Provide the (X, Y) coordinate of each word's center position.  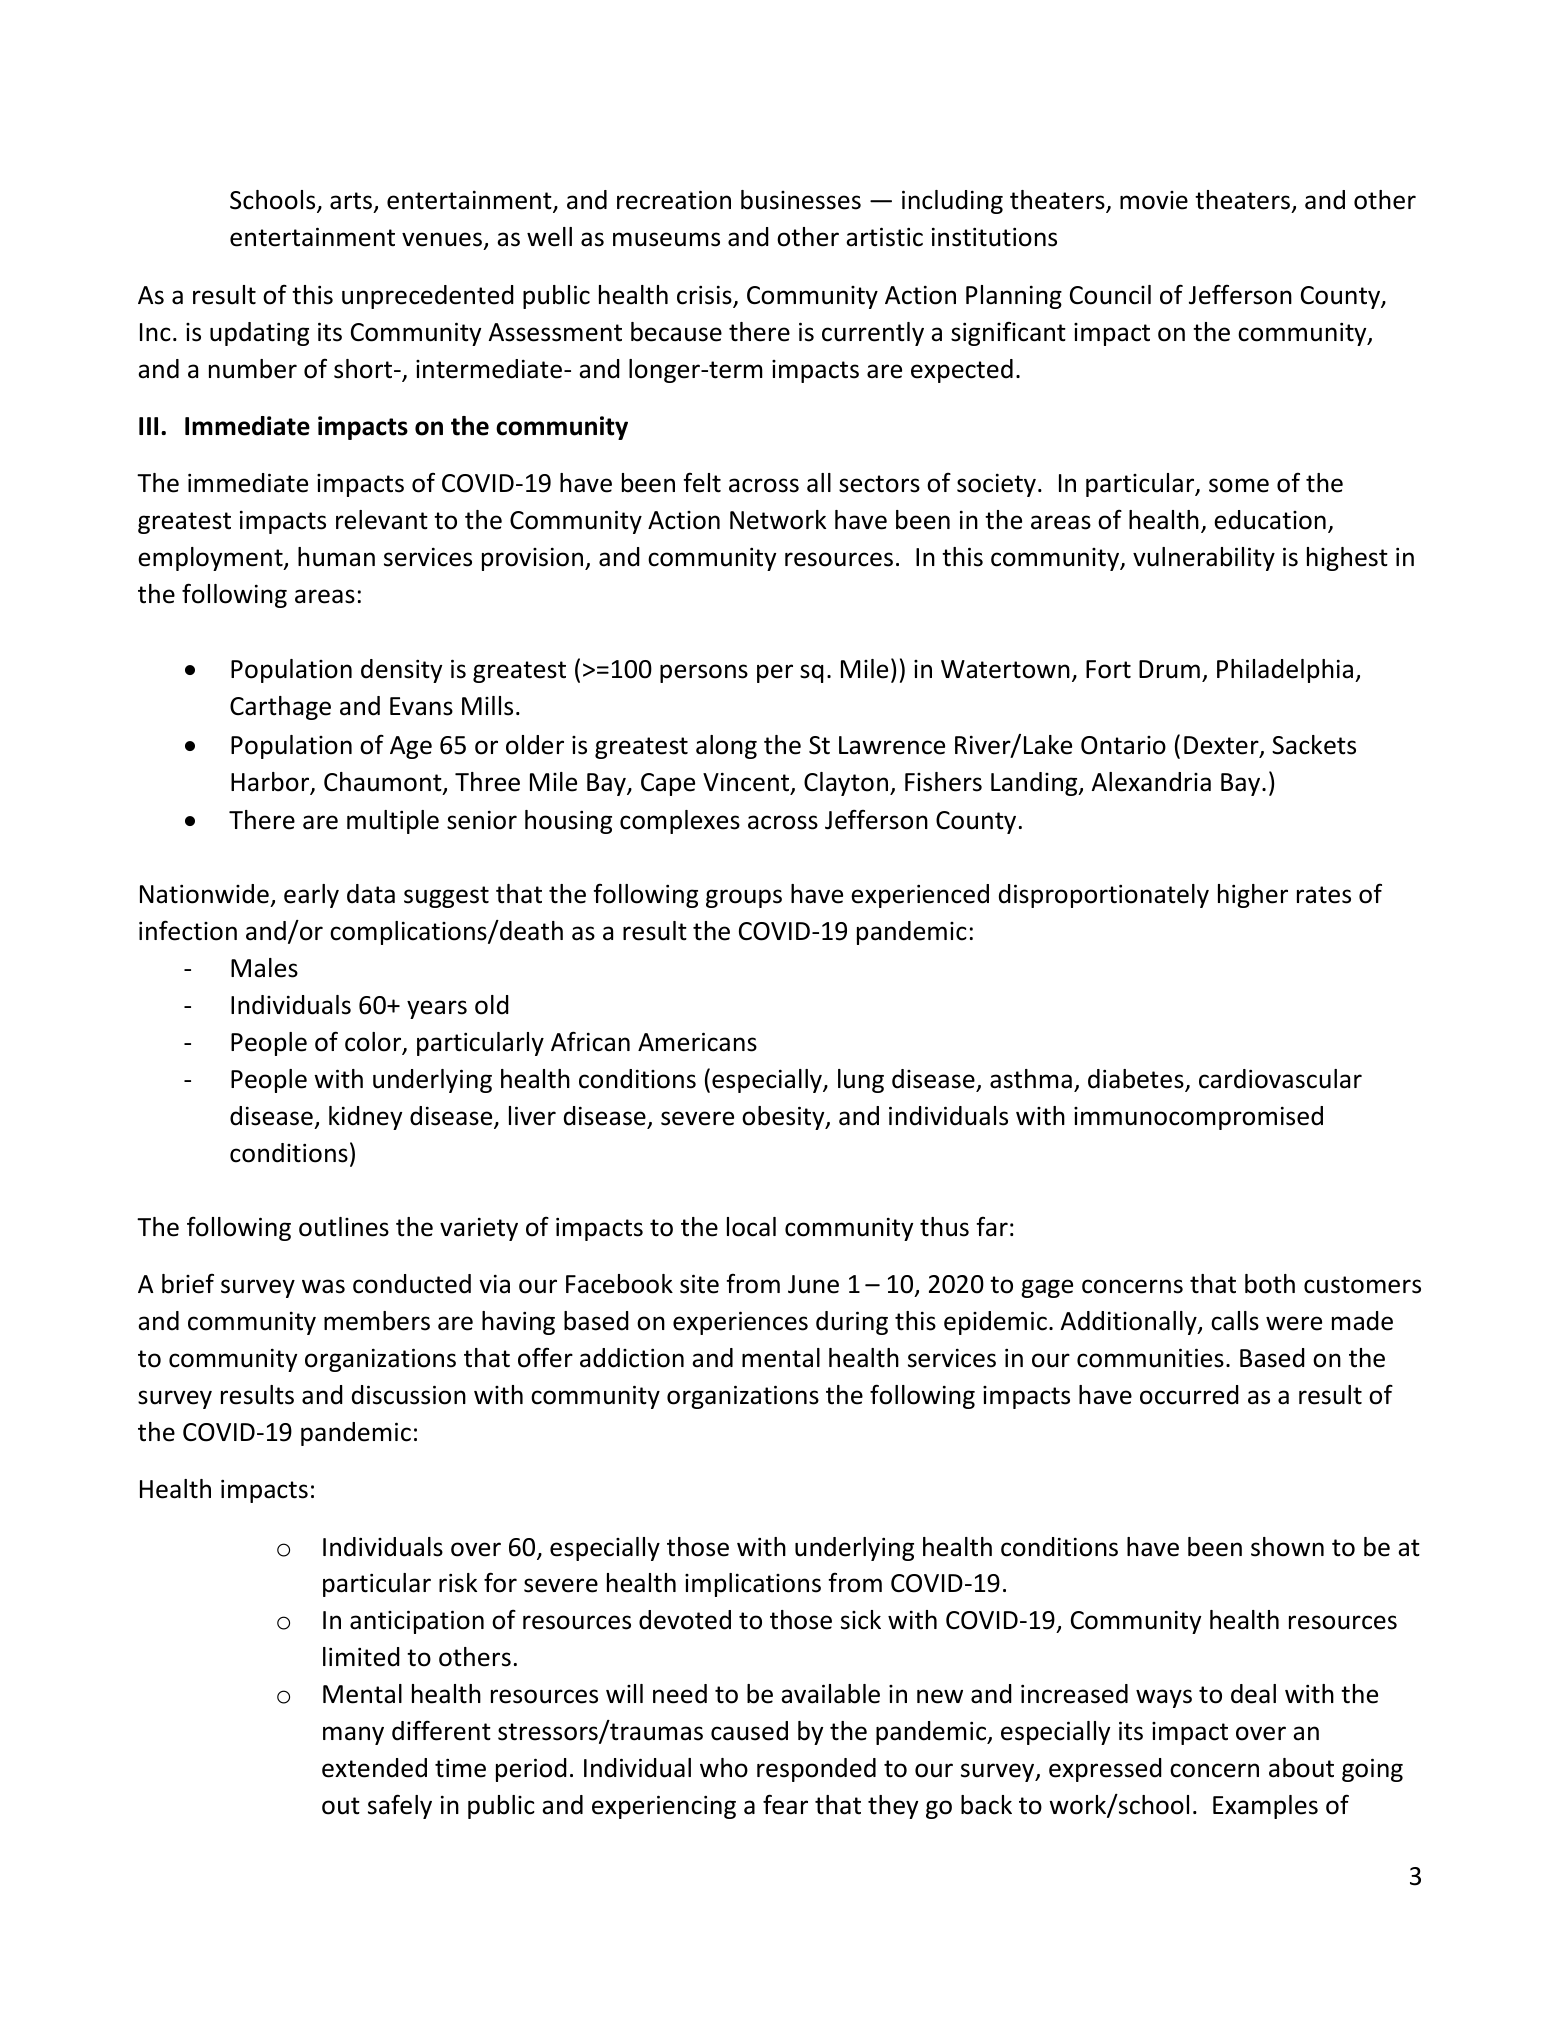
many (353, 1735)
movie (1154, 200)
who (724, 1768)
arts (352, 202)
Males (264, 968)
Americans (697, 1042)
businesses (801, 200)
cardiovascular (1280, 1079)
